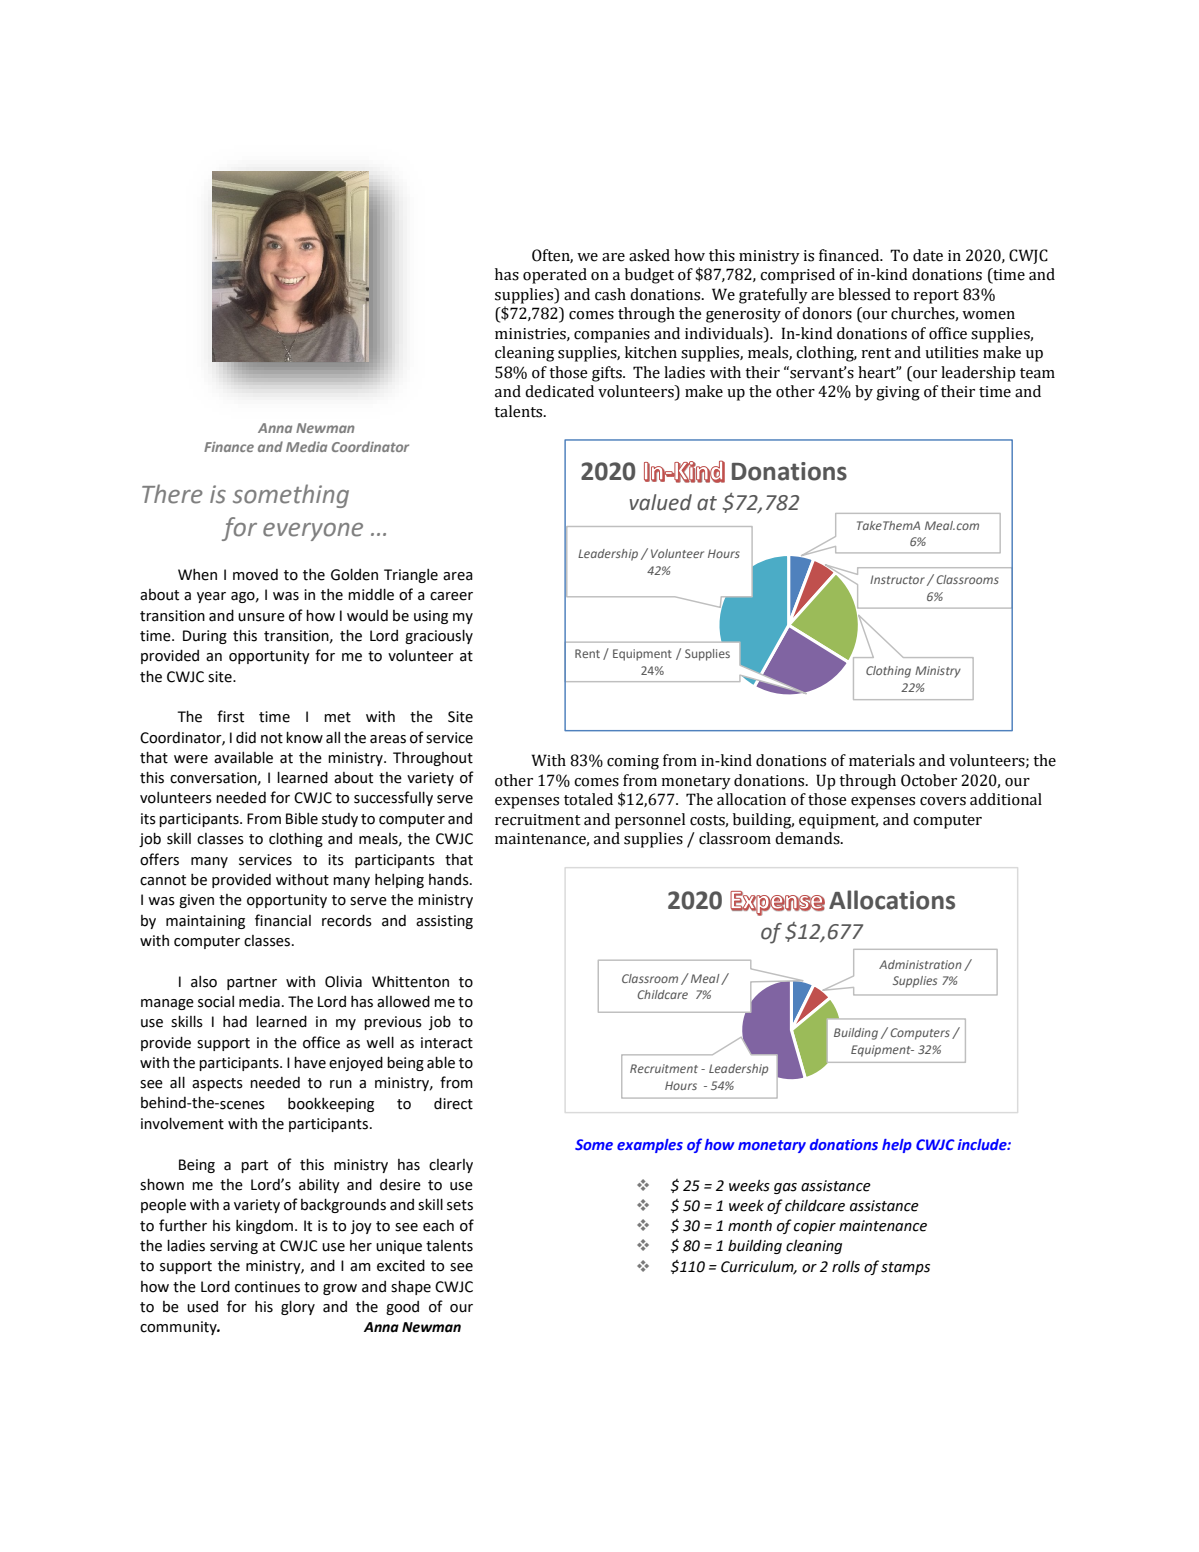  Describe the element at coordinates (897, 579) in the page. I see `Instructor` at that location.
